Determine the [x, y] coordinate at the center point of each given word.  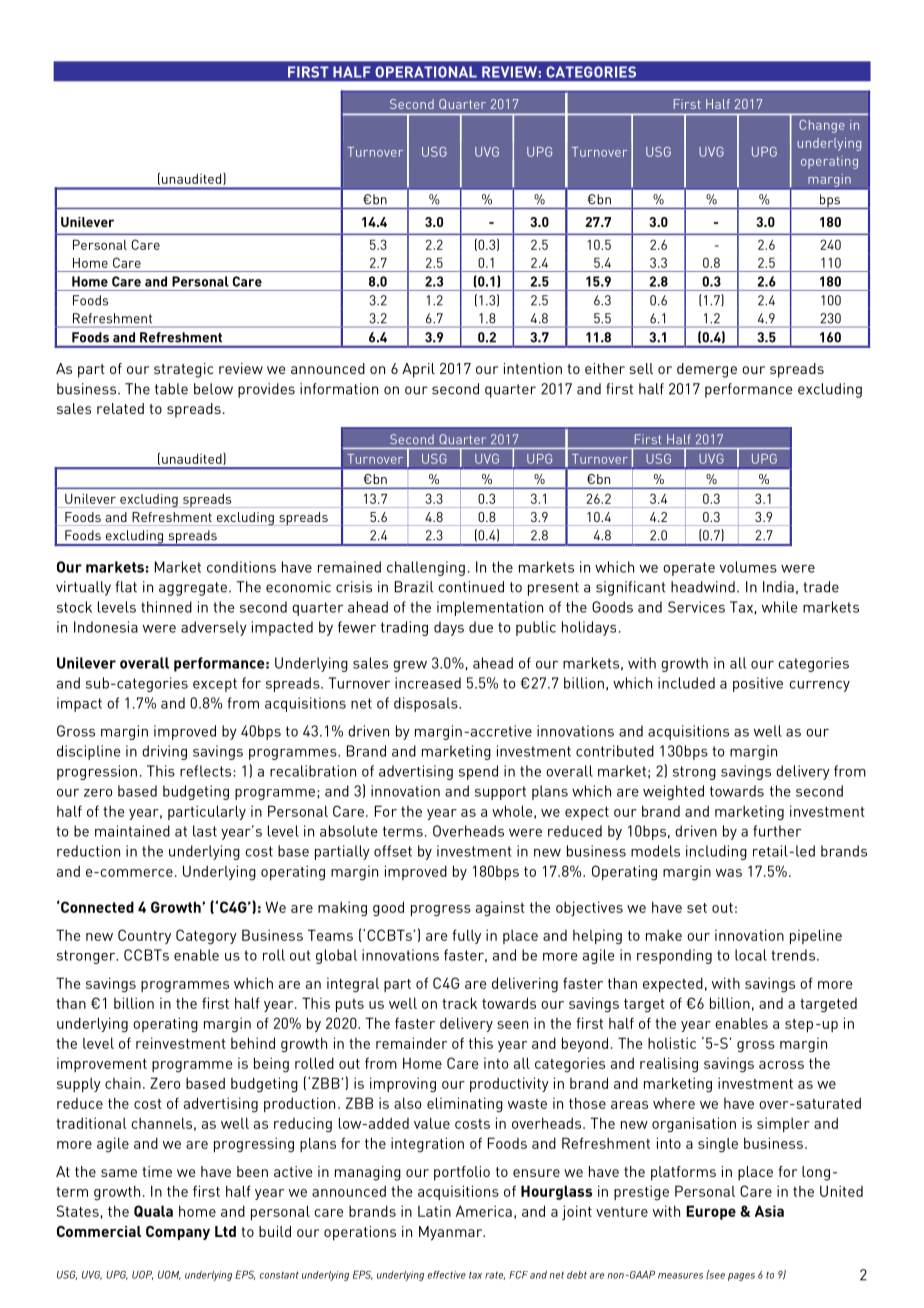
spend [478, 772]
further [777, 831]
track [459, 1003]
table [171, 389]
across [781, 1065]
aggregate [193, 589]
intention [533, 368]
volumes [748, 567]
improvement [102, 1065]
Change [822, 126]
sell [641, 368]
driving [164, 752]
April [418, 370]
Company [178, 1233]
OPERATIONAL [426, 72]
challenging [426, 568]
